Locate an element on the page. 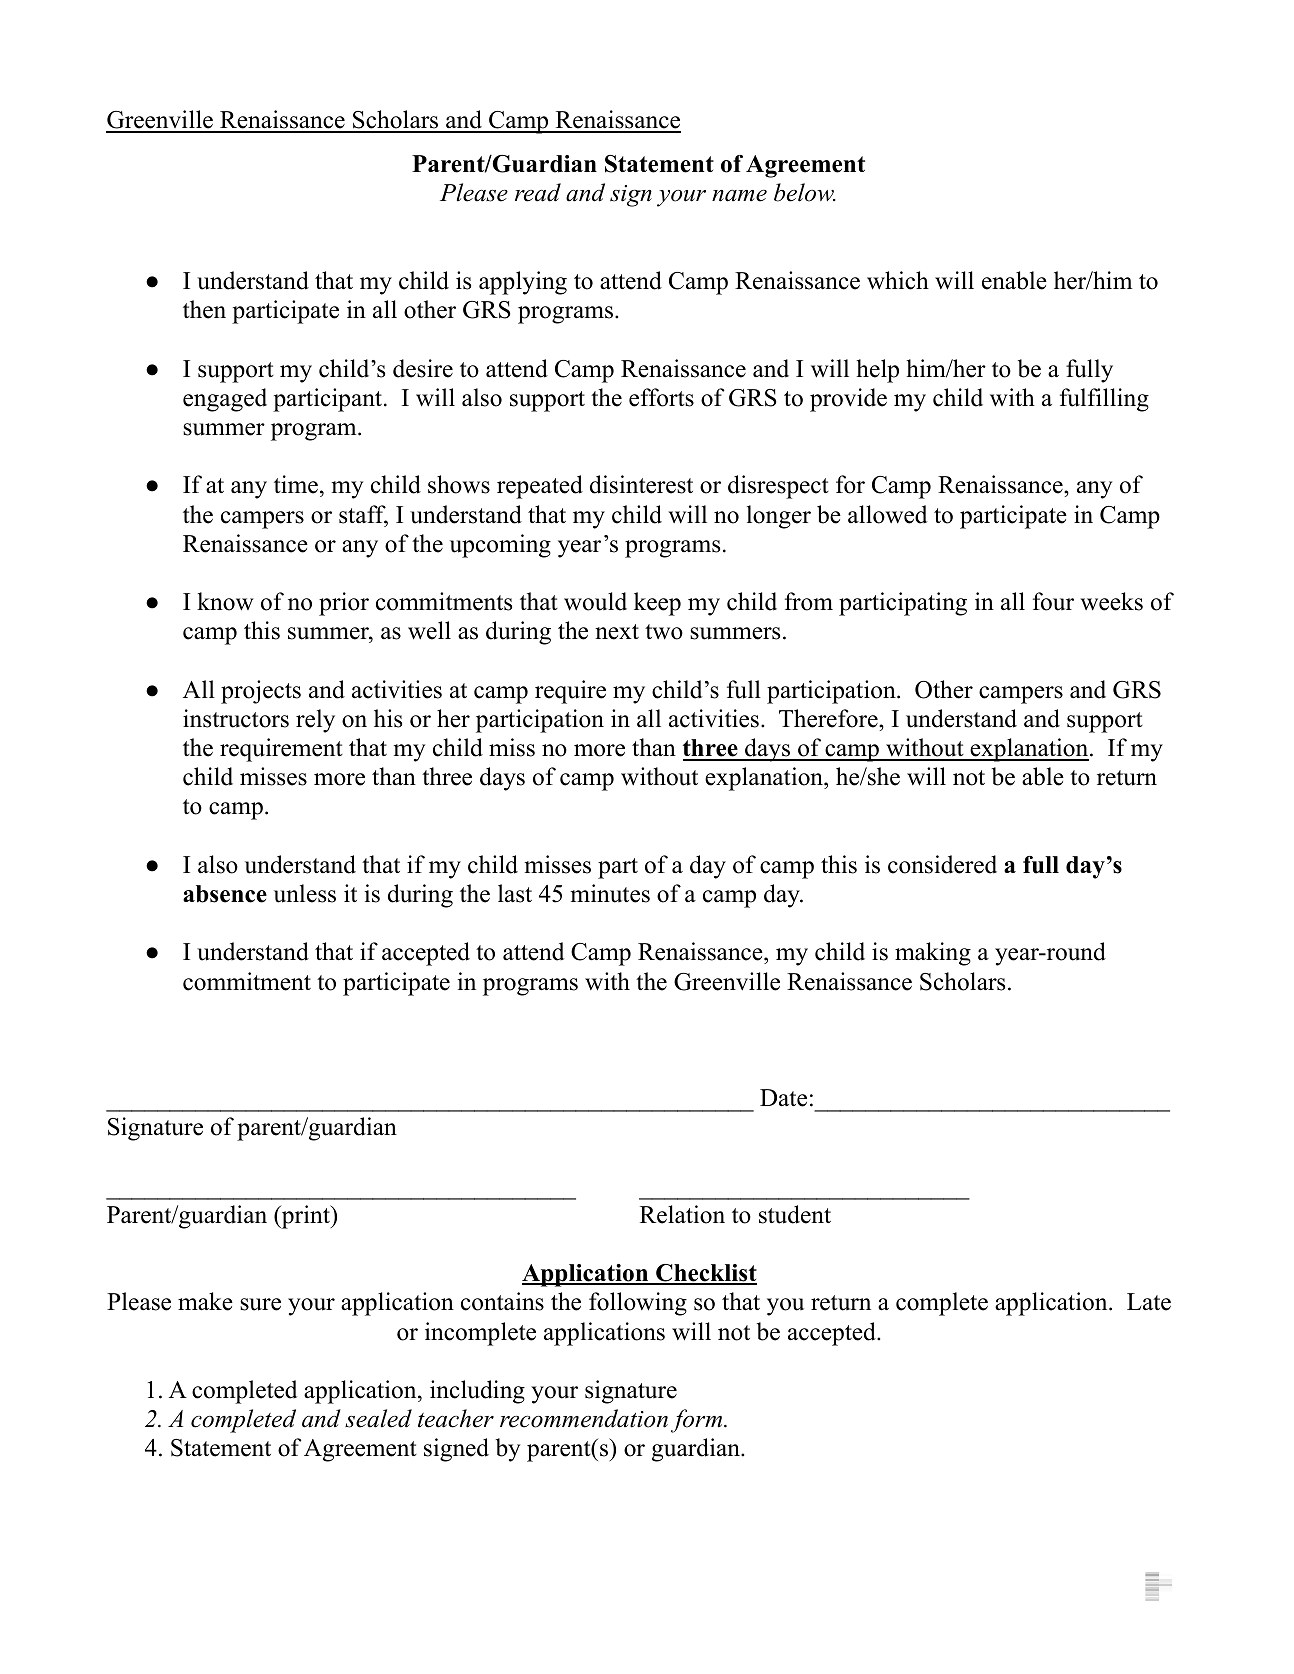  which is located at coordinates (898, 280).
